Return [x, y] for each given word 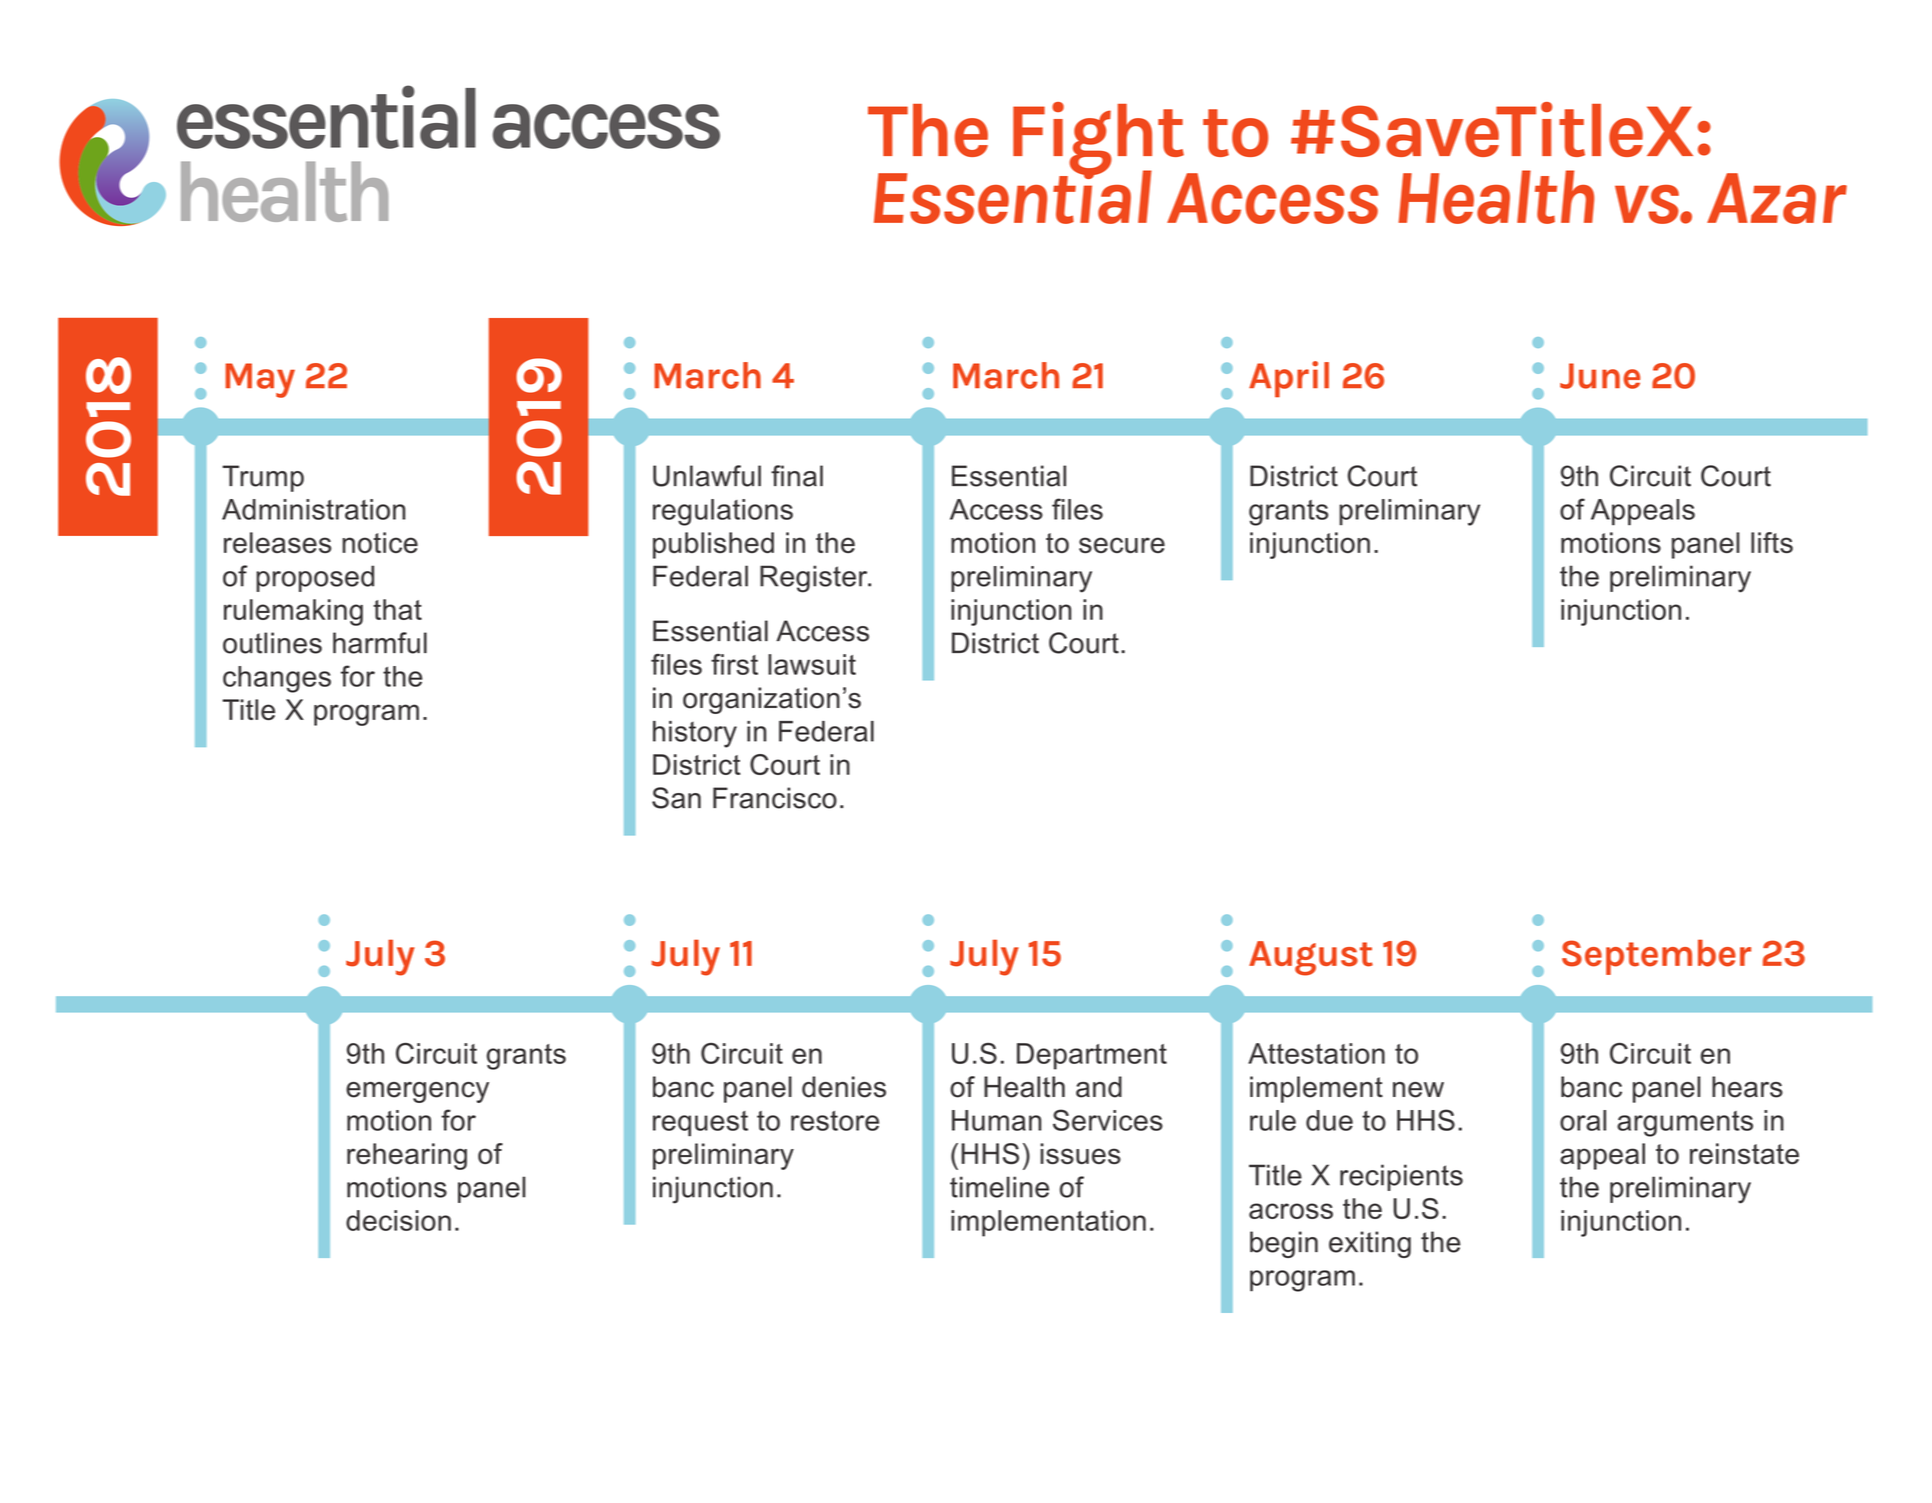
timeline [999, 1187]
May [260, 380]
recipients [1401, 1177]
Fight [1099, 140]
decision [398, 1220]
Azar [1777, 198]
